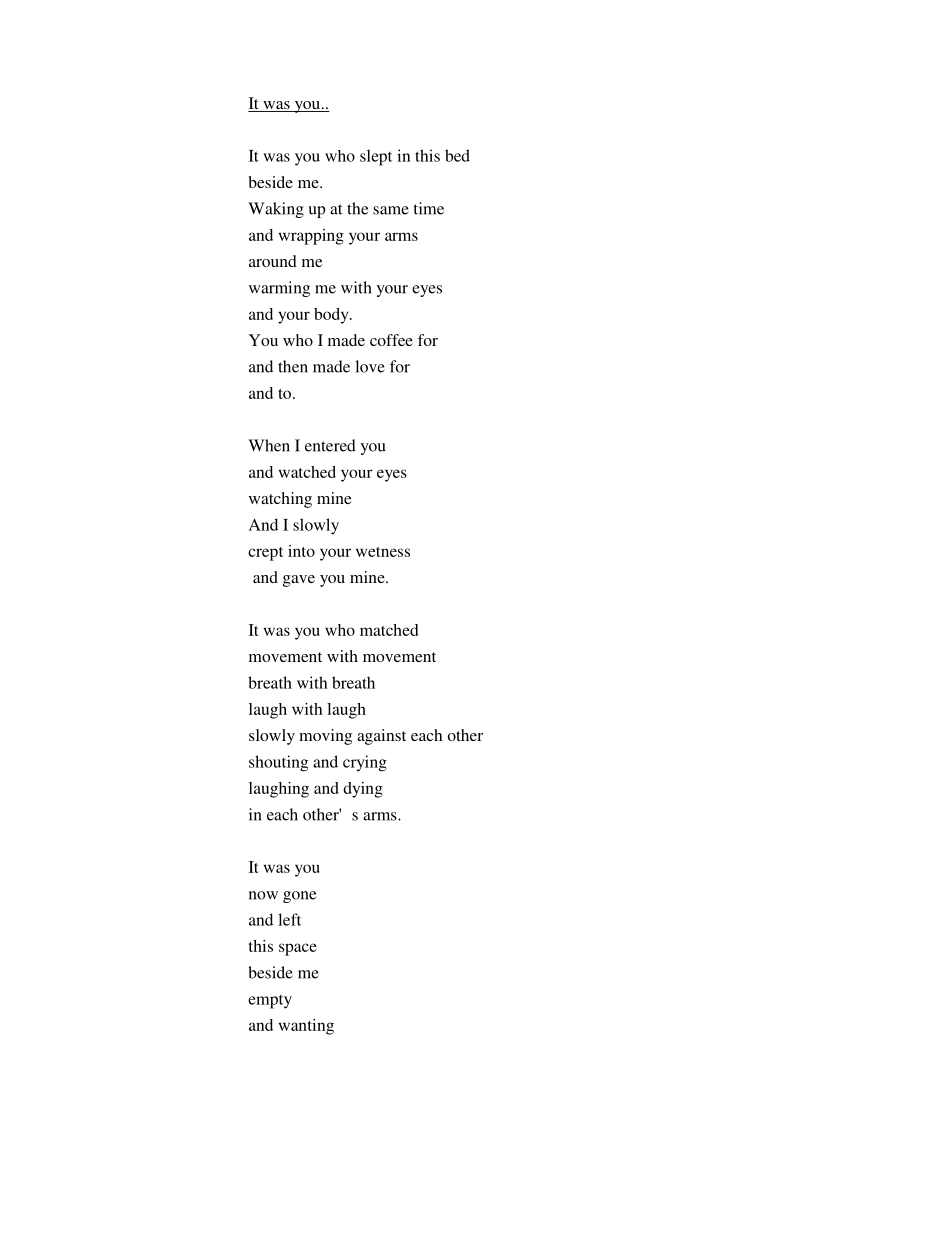  I want to click on slept, so click(376, 157).
